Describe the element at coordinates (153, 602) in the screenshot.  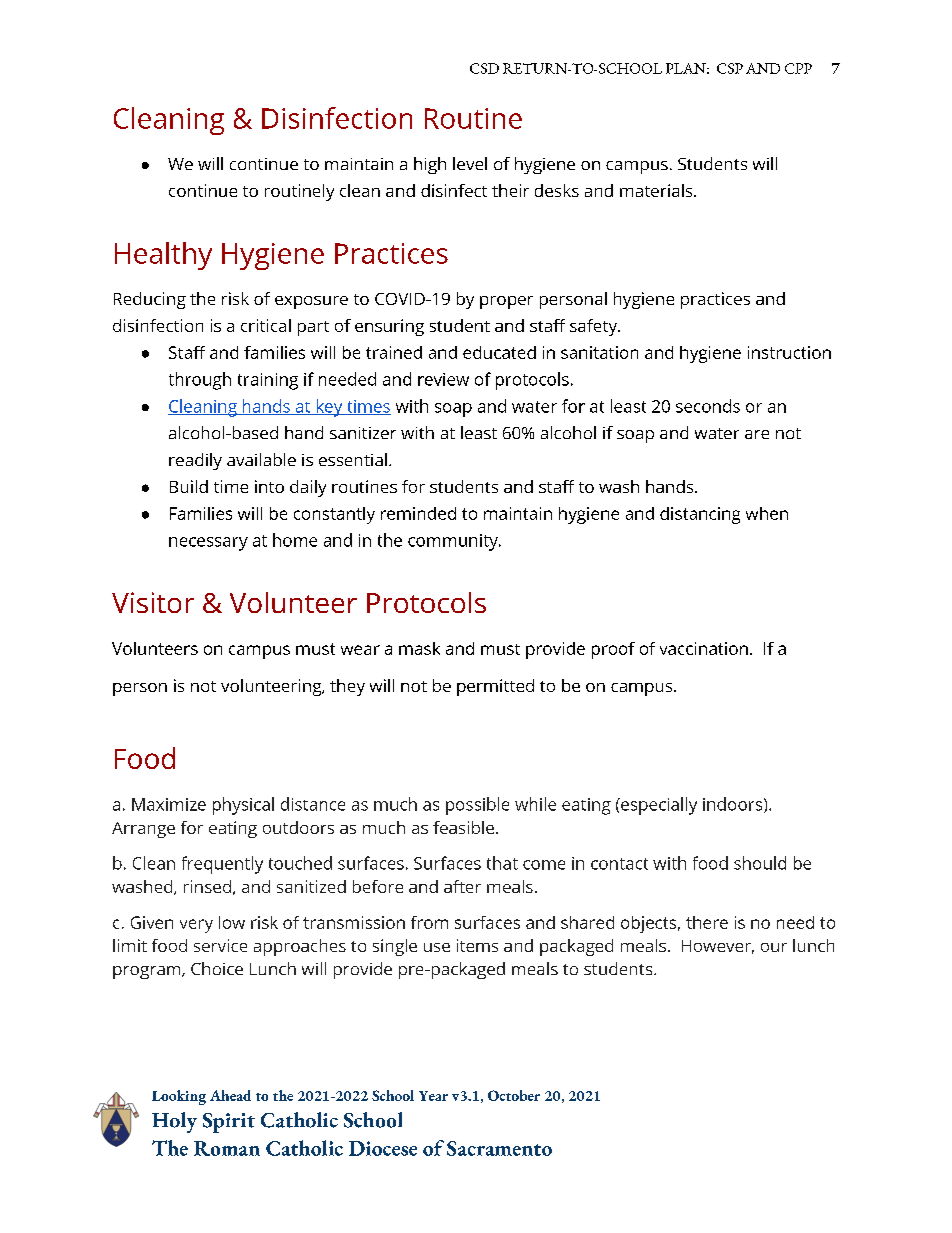
I see `Visitor` at that location.
